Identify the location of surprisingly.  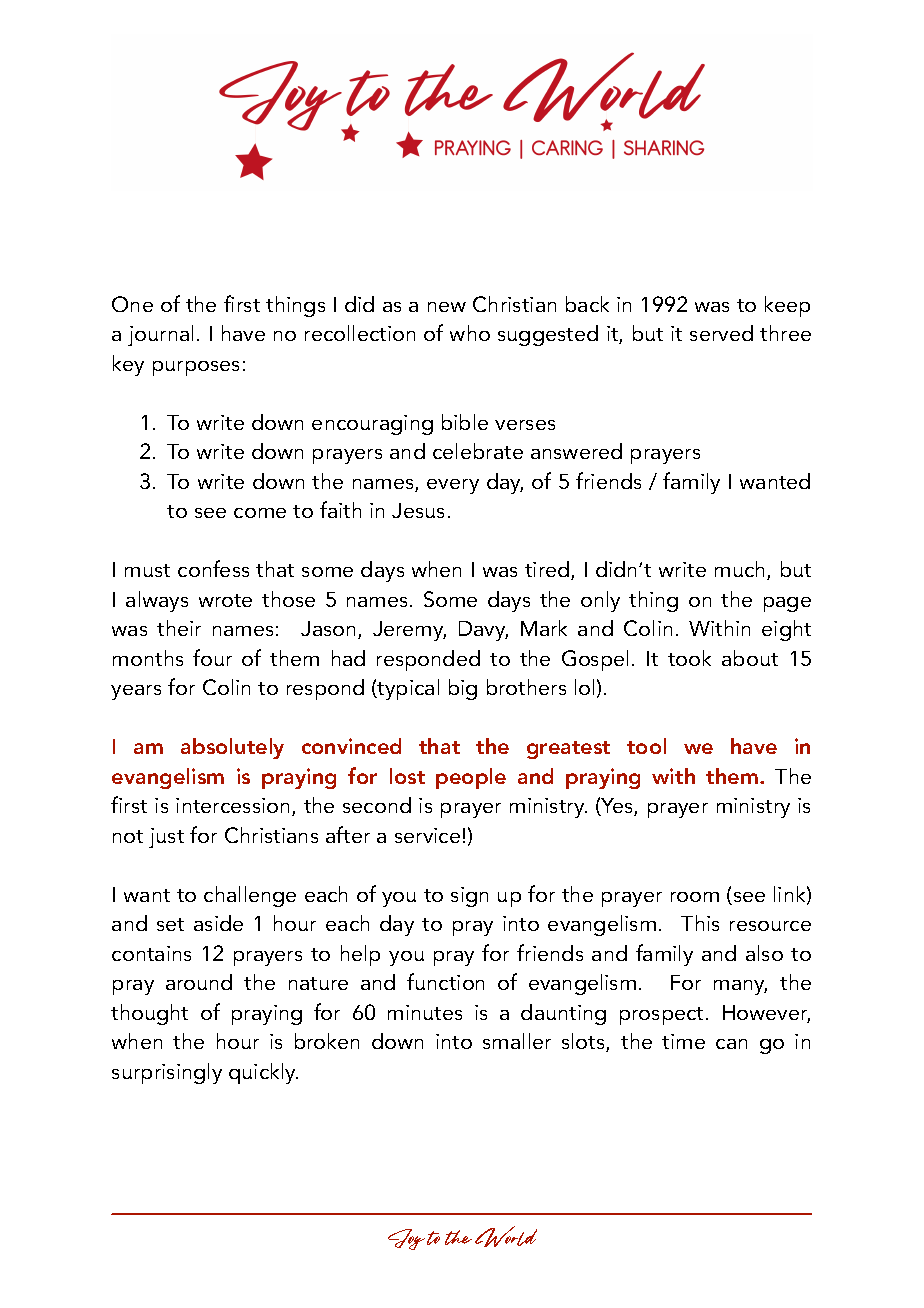
(167, 1073).
